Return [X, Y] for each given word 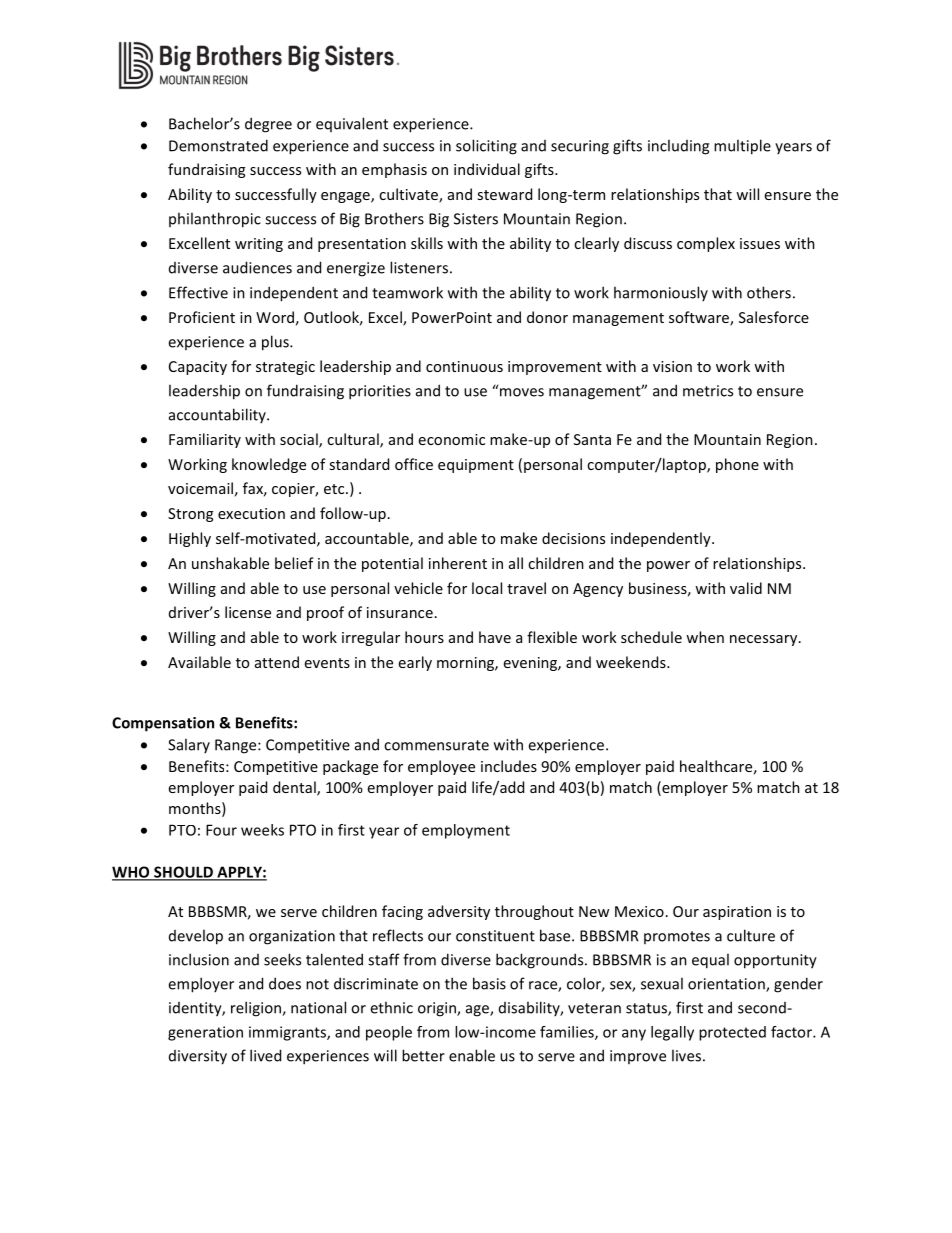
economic [452, 439]
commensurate [436, 745]
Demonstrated [218, 145]
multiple [742, 147]
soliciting [486, 147]
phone [737, 465]
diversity [198, 1057]
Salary [189, 745]
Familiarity [205, 440]
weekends [632, 662]
